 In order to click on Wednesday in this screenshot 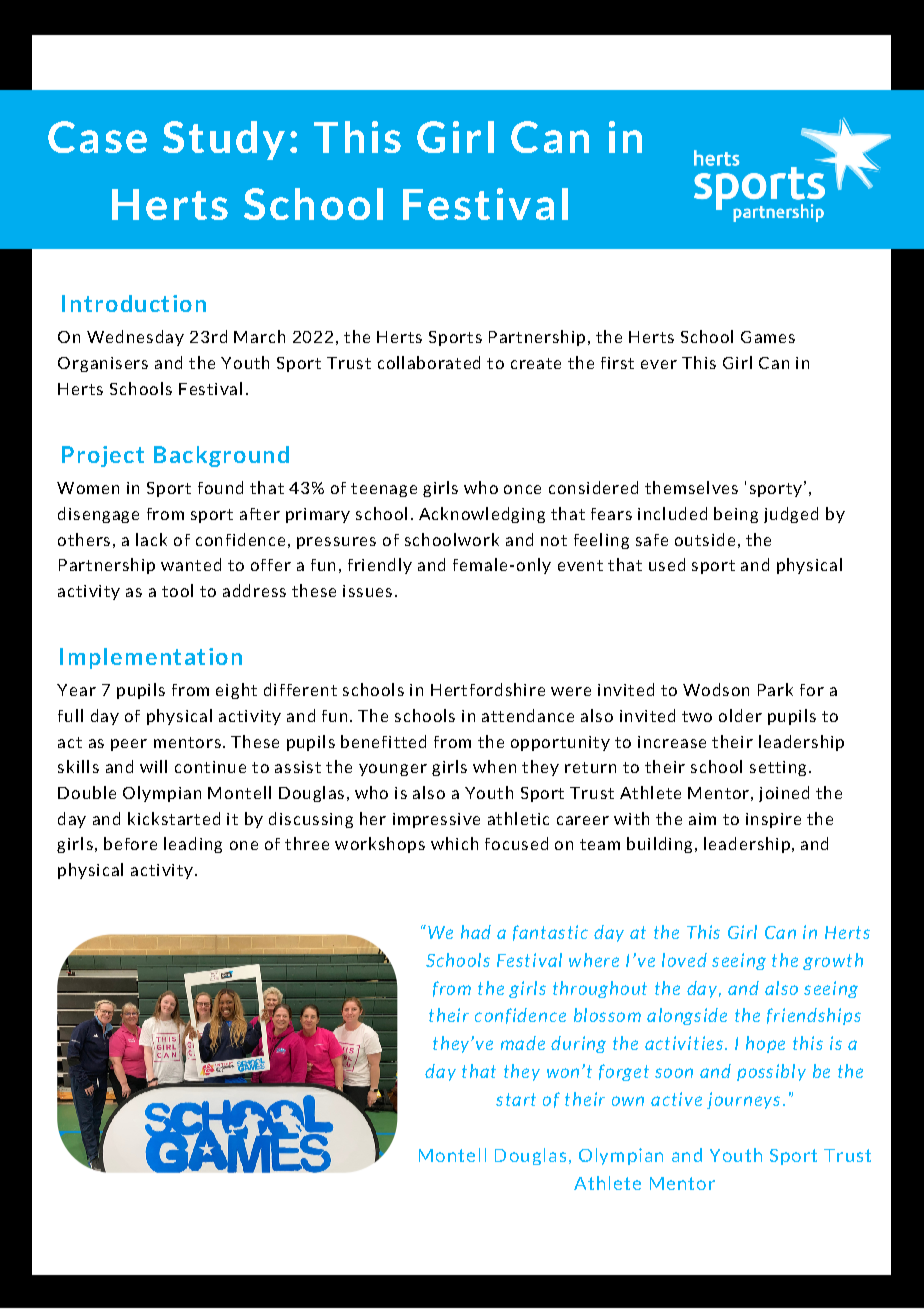, I will do `click(135, 338)`.
